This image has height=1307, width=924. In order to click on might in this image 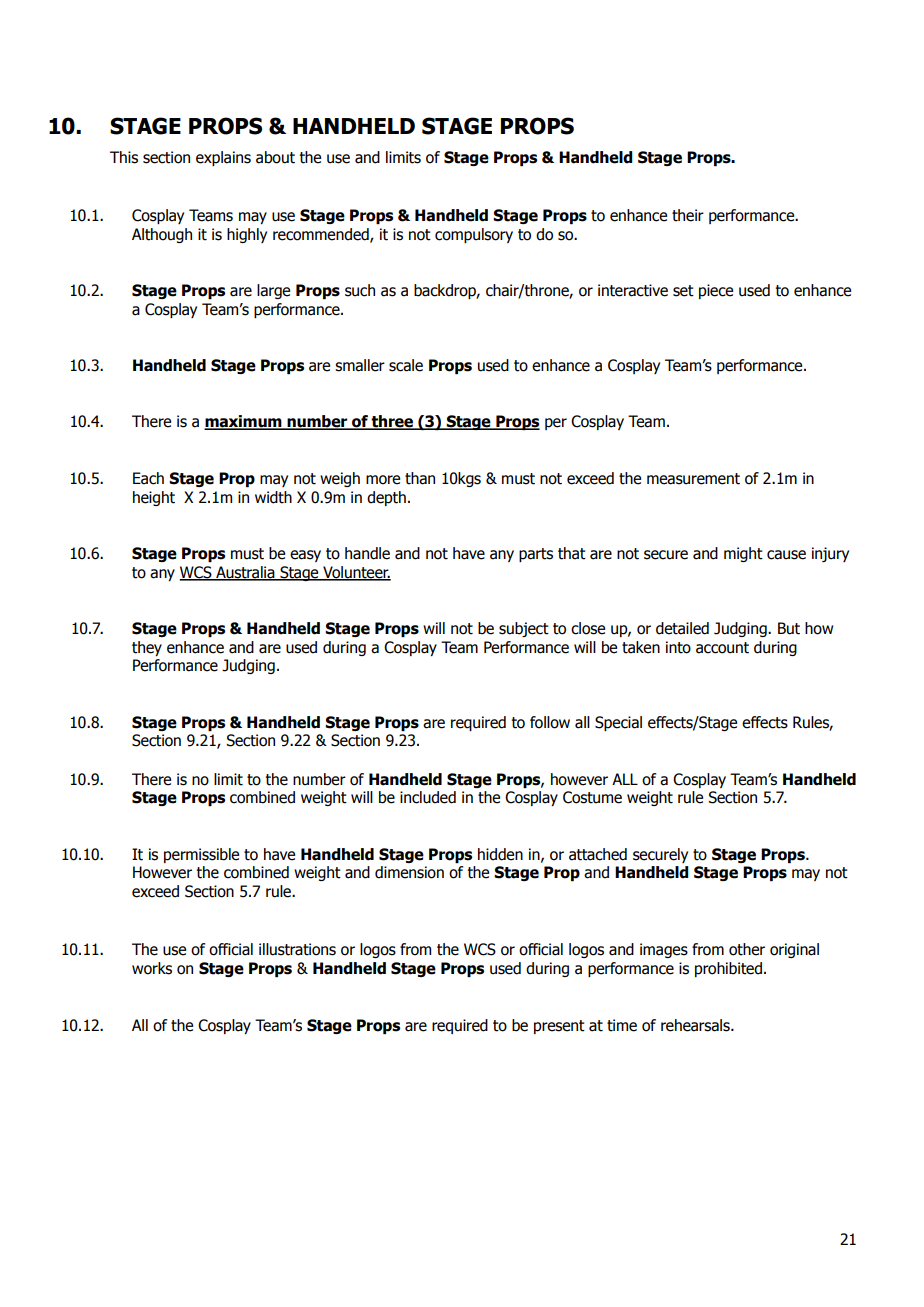, I will do `click(743, 554)`.
